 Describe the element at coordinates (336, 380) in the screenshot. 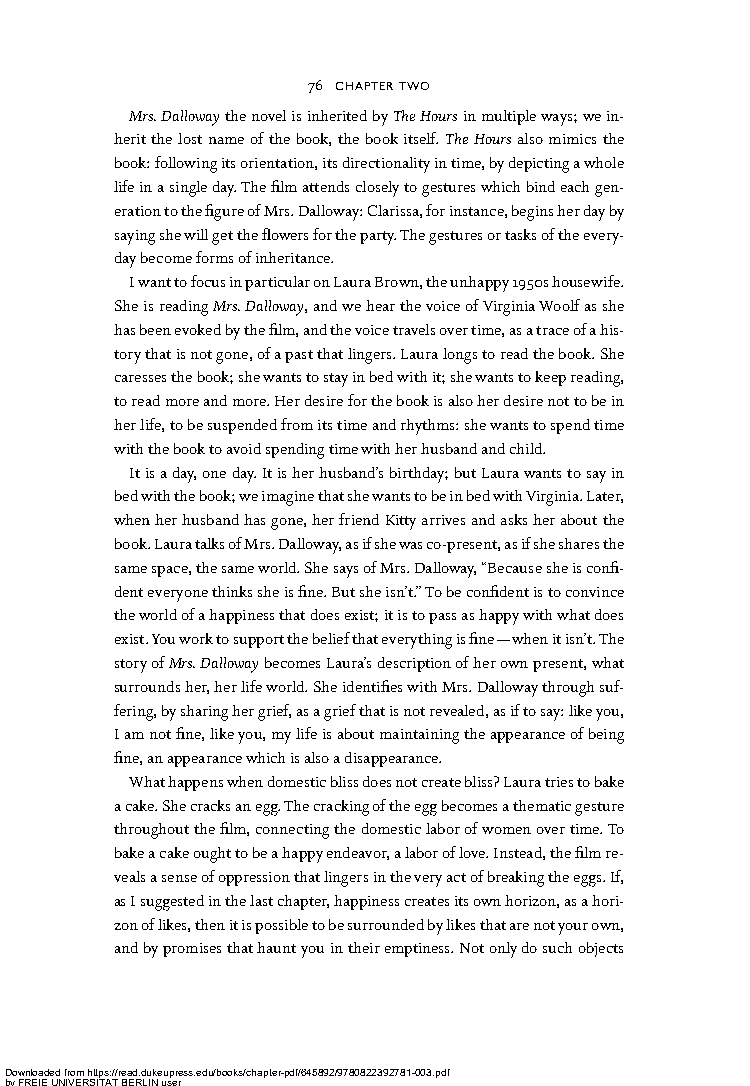

I see `stay` at that location.
